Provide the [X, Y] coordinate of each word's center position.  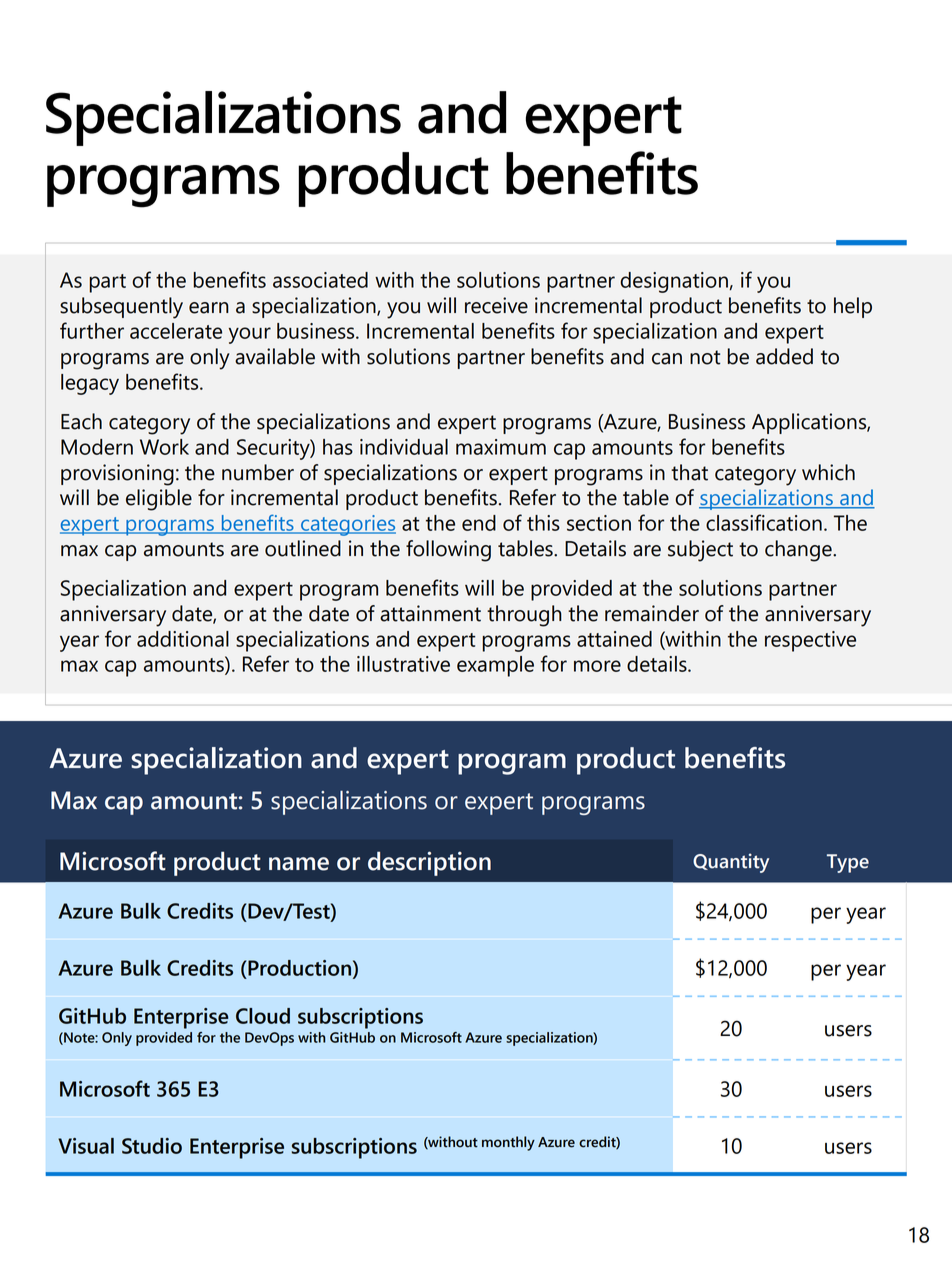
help [853, 307]
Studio [152, 1146]
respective [810, 641]
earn [209, 308]
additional [183, 639]
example [495, 666]
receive [496, 305]
